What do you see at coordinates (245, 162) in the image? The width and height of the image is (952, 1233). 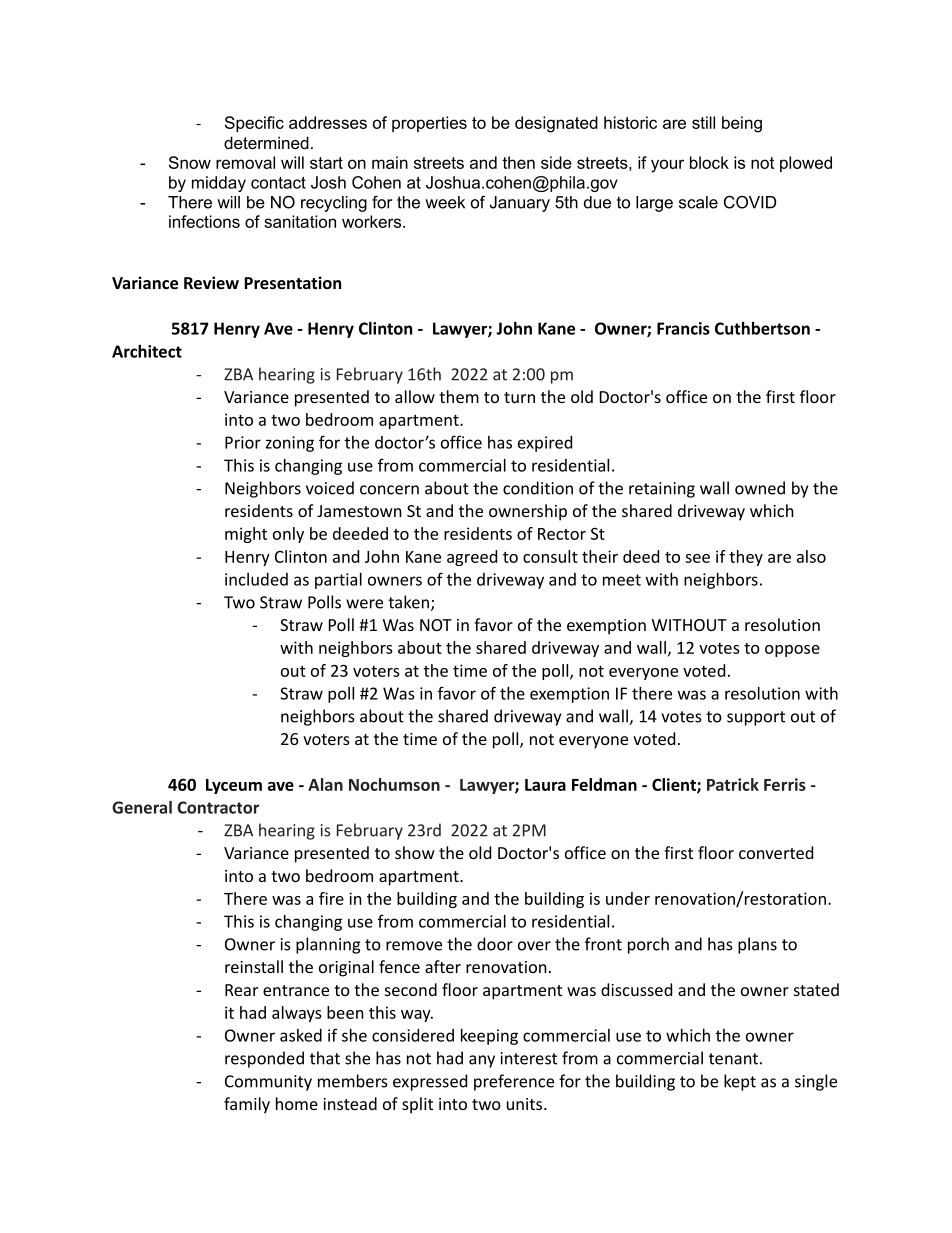 I see `removal` at bounding box center [245, 162].
